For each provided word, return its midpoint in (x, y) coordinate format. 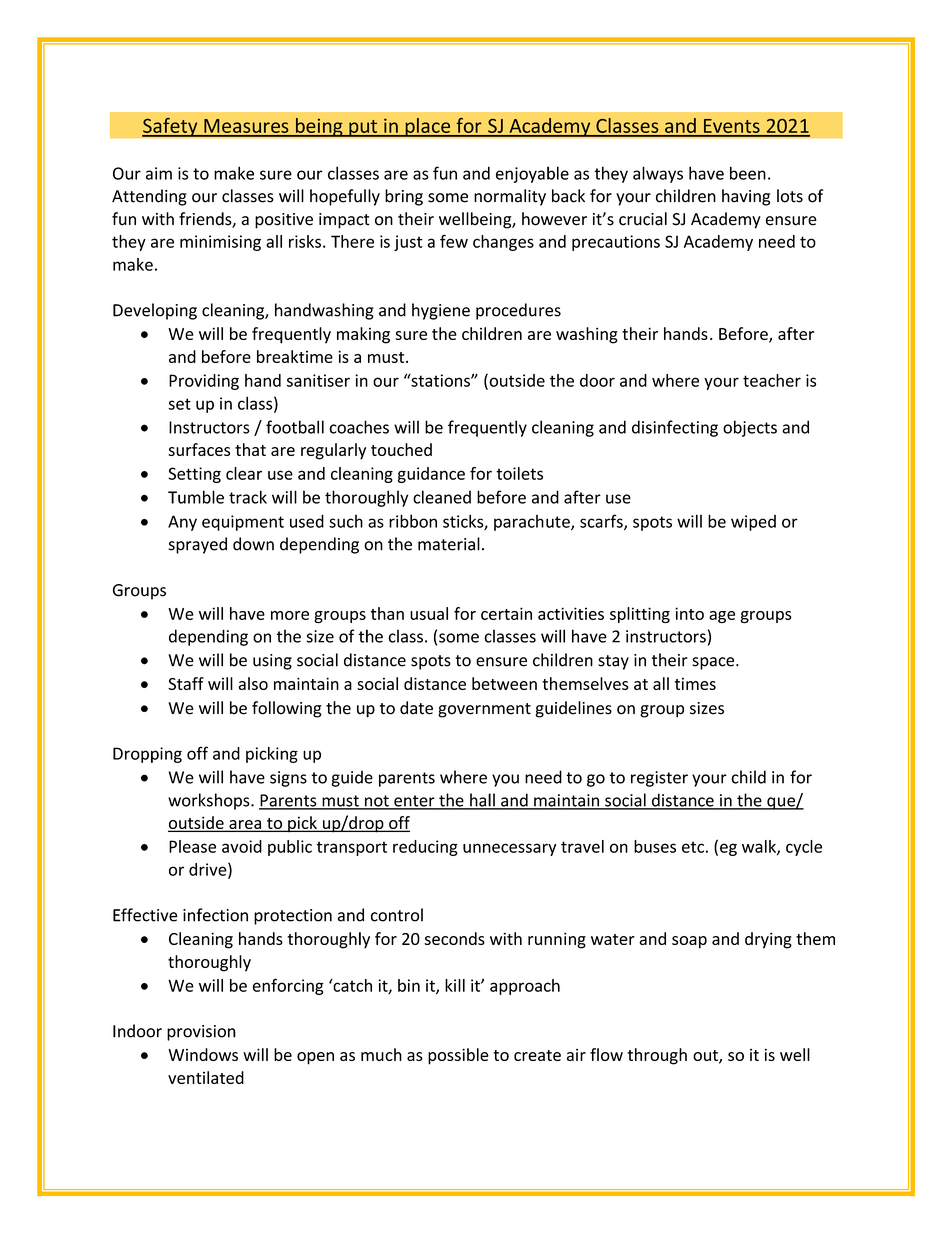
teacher (772, 380)
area (245, 825)
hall (482, 801)
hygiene (441, 311)
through (657, 1056)
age (722, 617)
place (428, 127)
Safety (171, 127)
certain (506, 613)
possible (458, 1056)
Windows (203, 1054)
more (290, 615)
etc (693, 847)
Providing (204, 382)
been (748, 173)
